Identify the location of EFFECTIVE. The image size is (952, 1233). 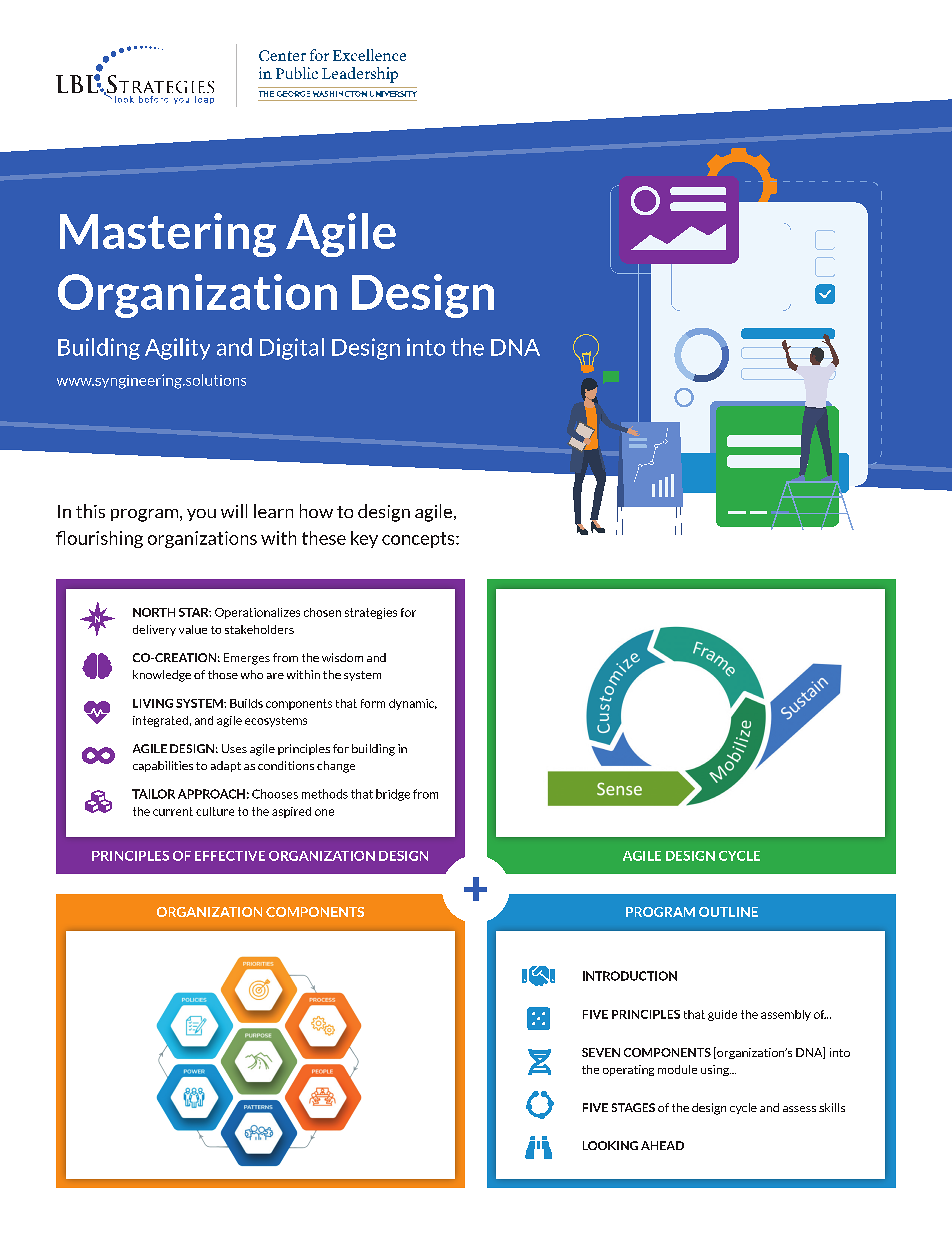
(230, 856).
